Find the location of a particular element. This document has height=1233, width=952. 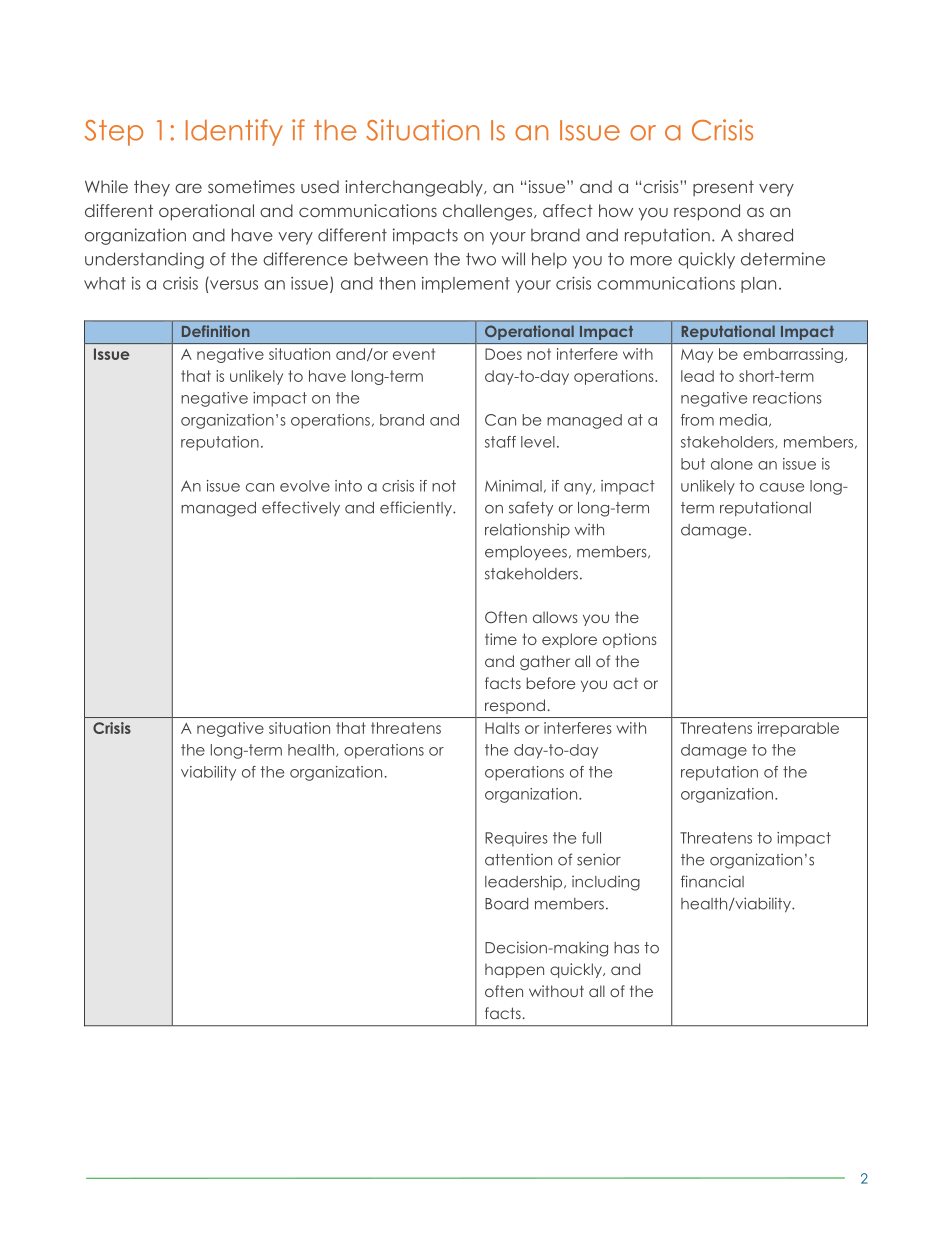

Definition is located at coordinates (216, 331).
